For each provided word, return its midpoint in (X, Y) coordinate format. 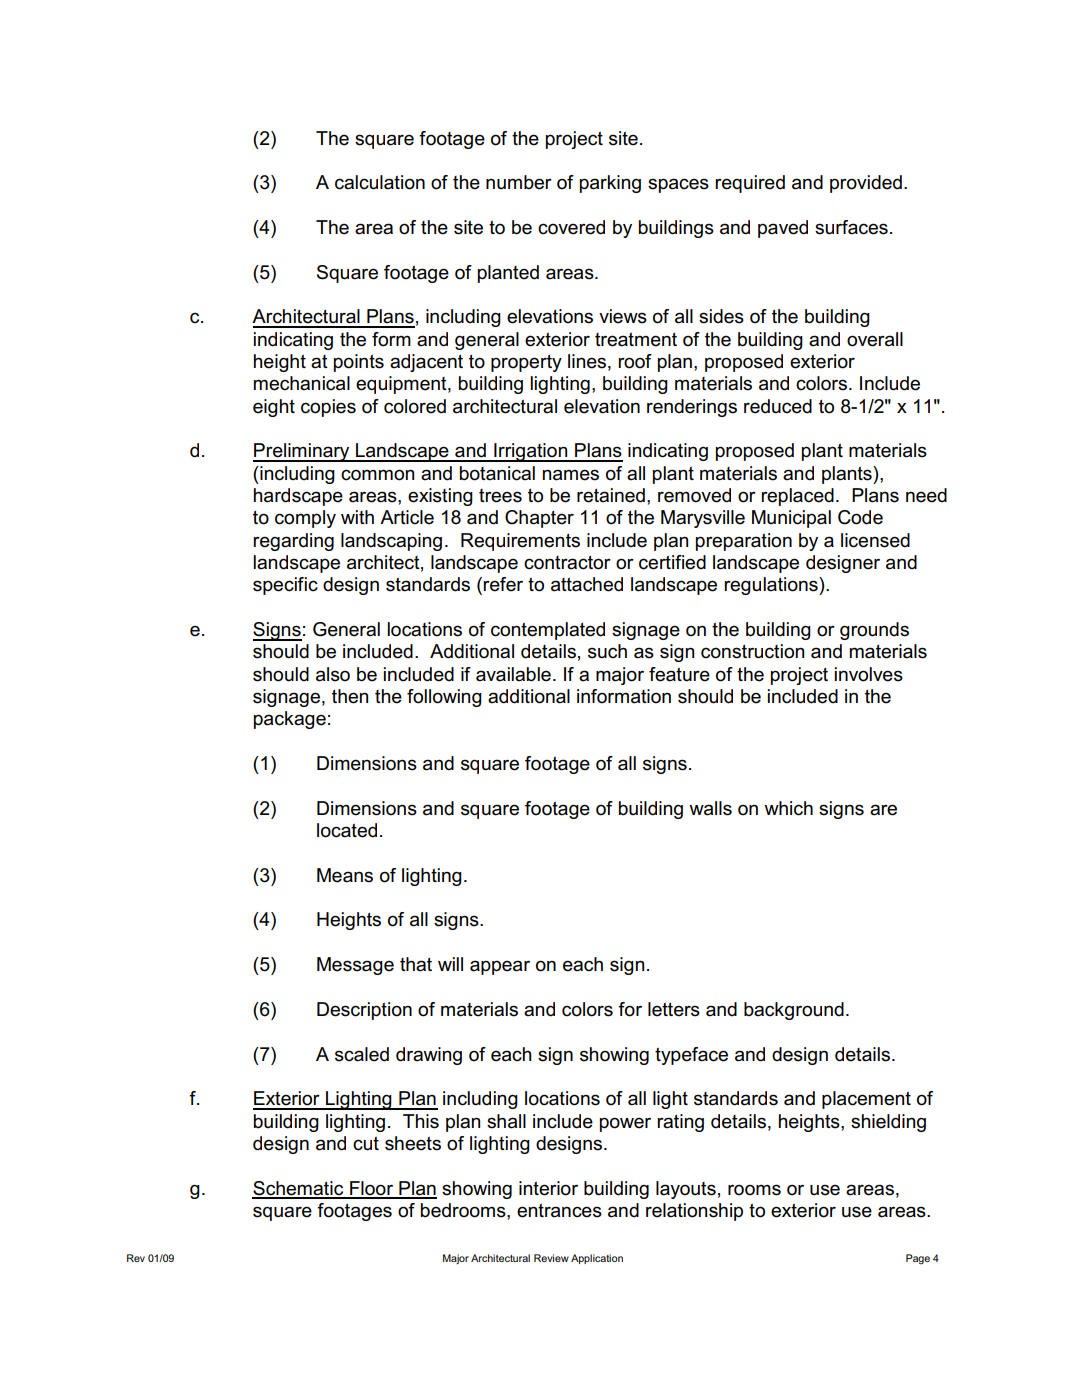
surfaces (851, 227)
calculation (380, 182)
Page (918, 1259)
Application (597, 1259)
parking (610, 184)
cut (366, 1143)
